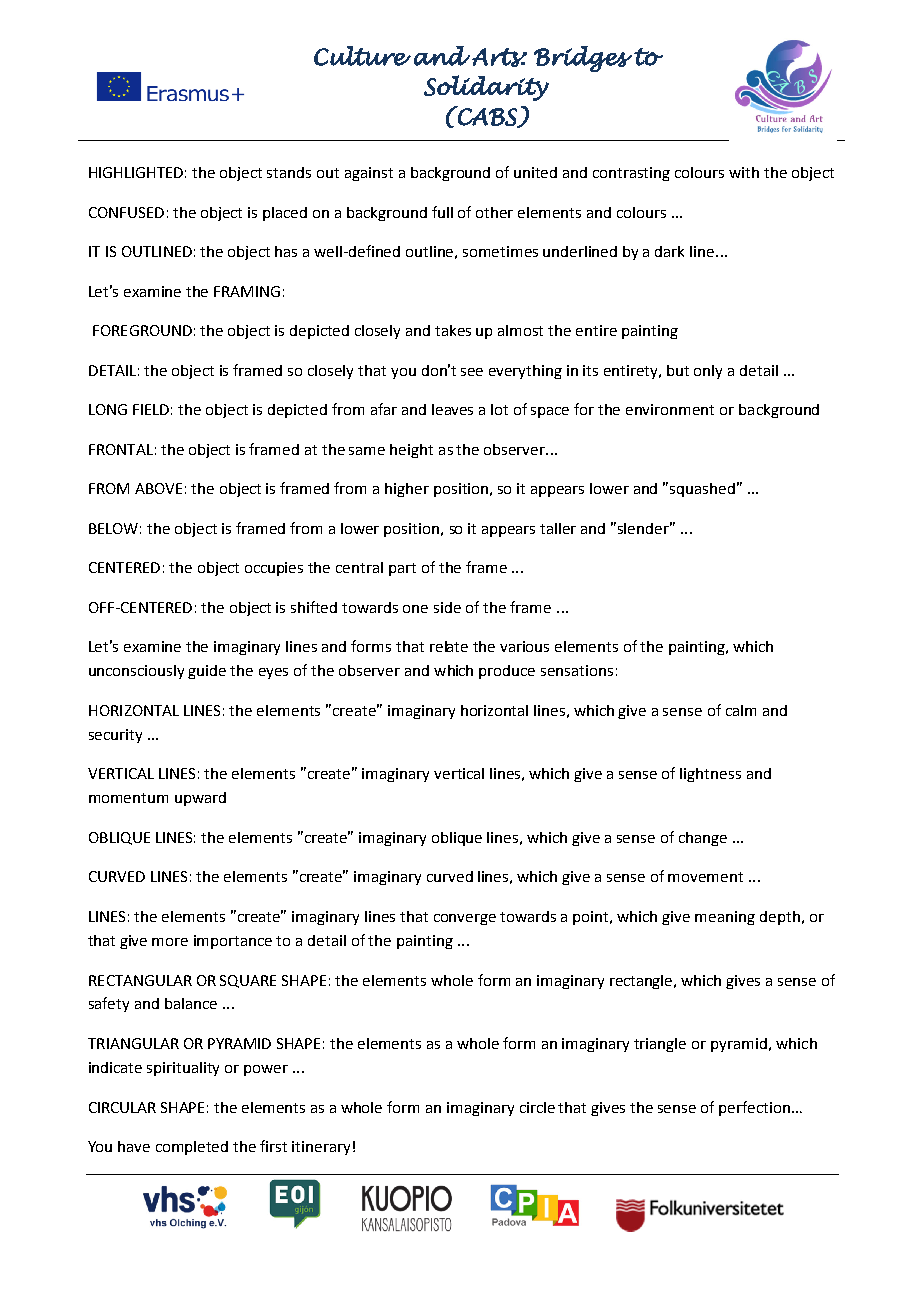 This image has width=924, height=1308. I want to click on with, so click(744, 172).
